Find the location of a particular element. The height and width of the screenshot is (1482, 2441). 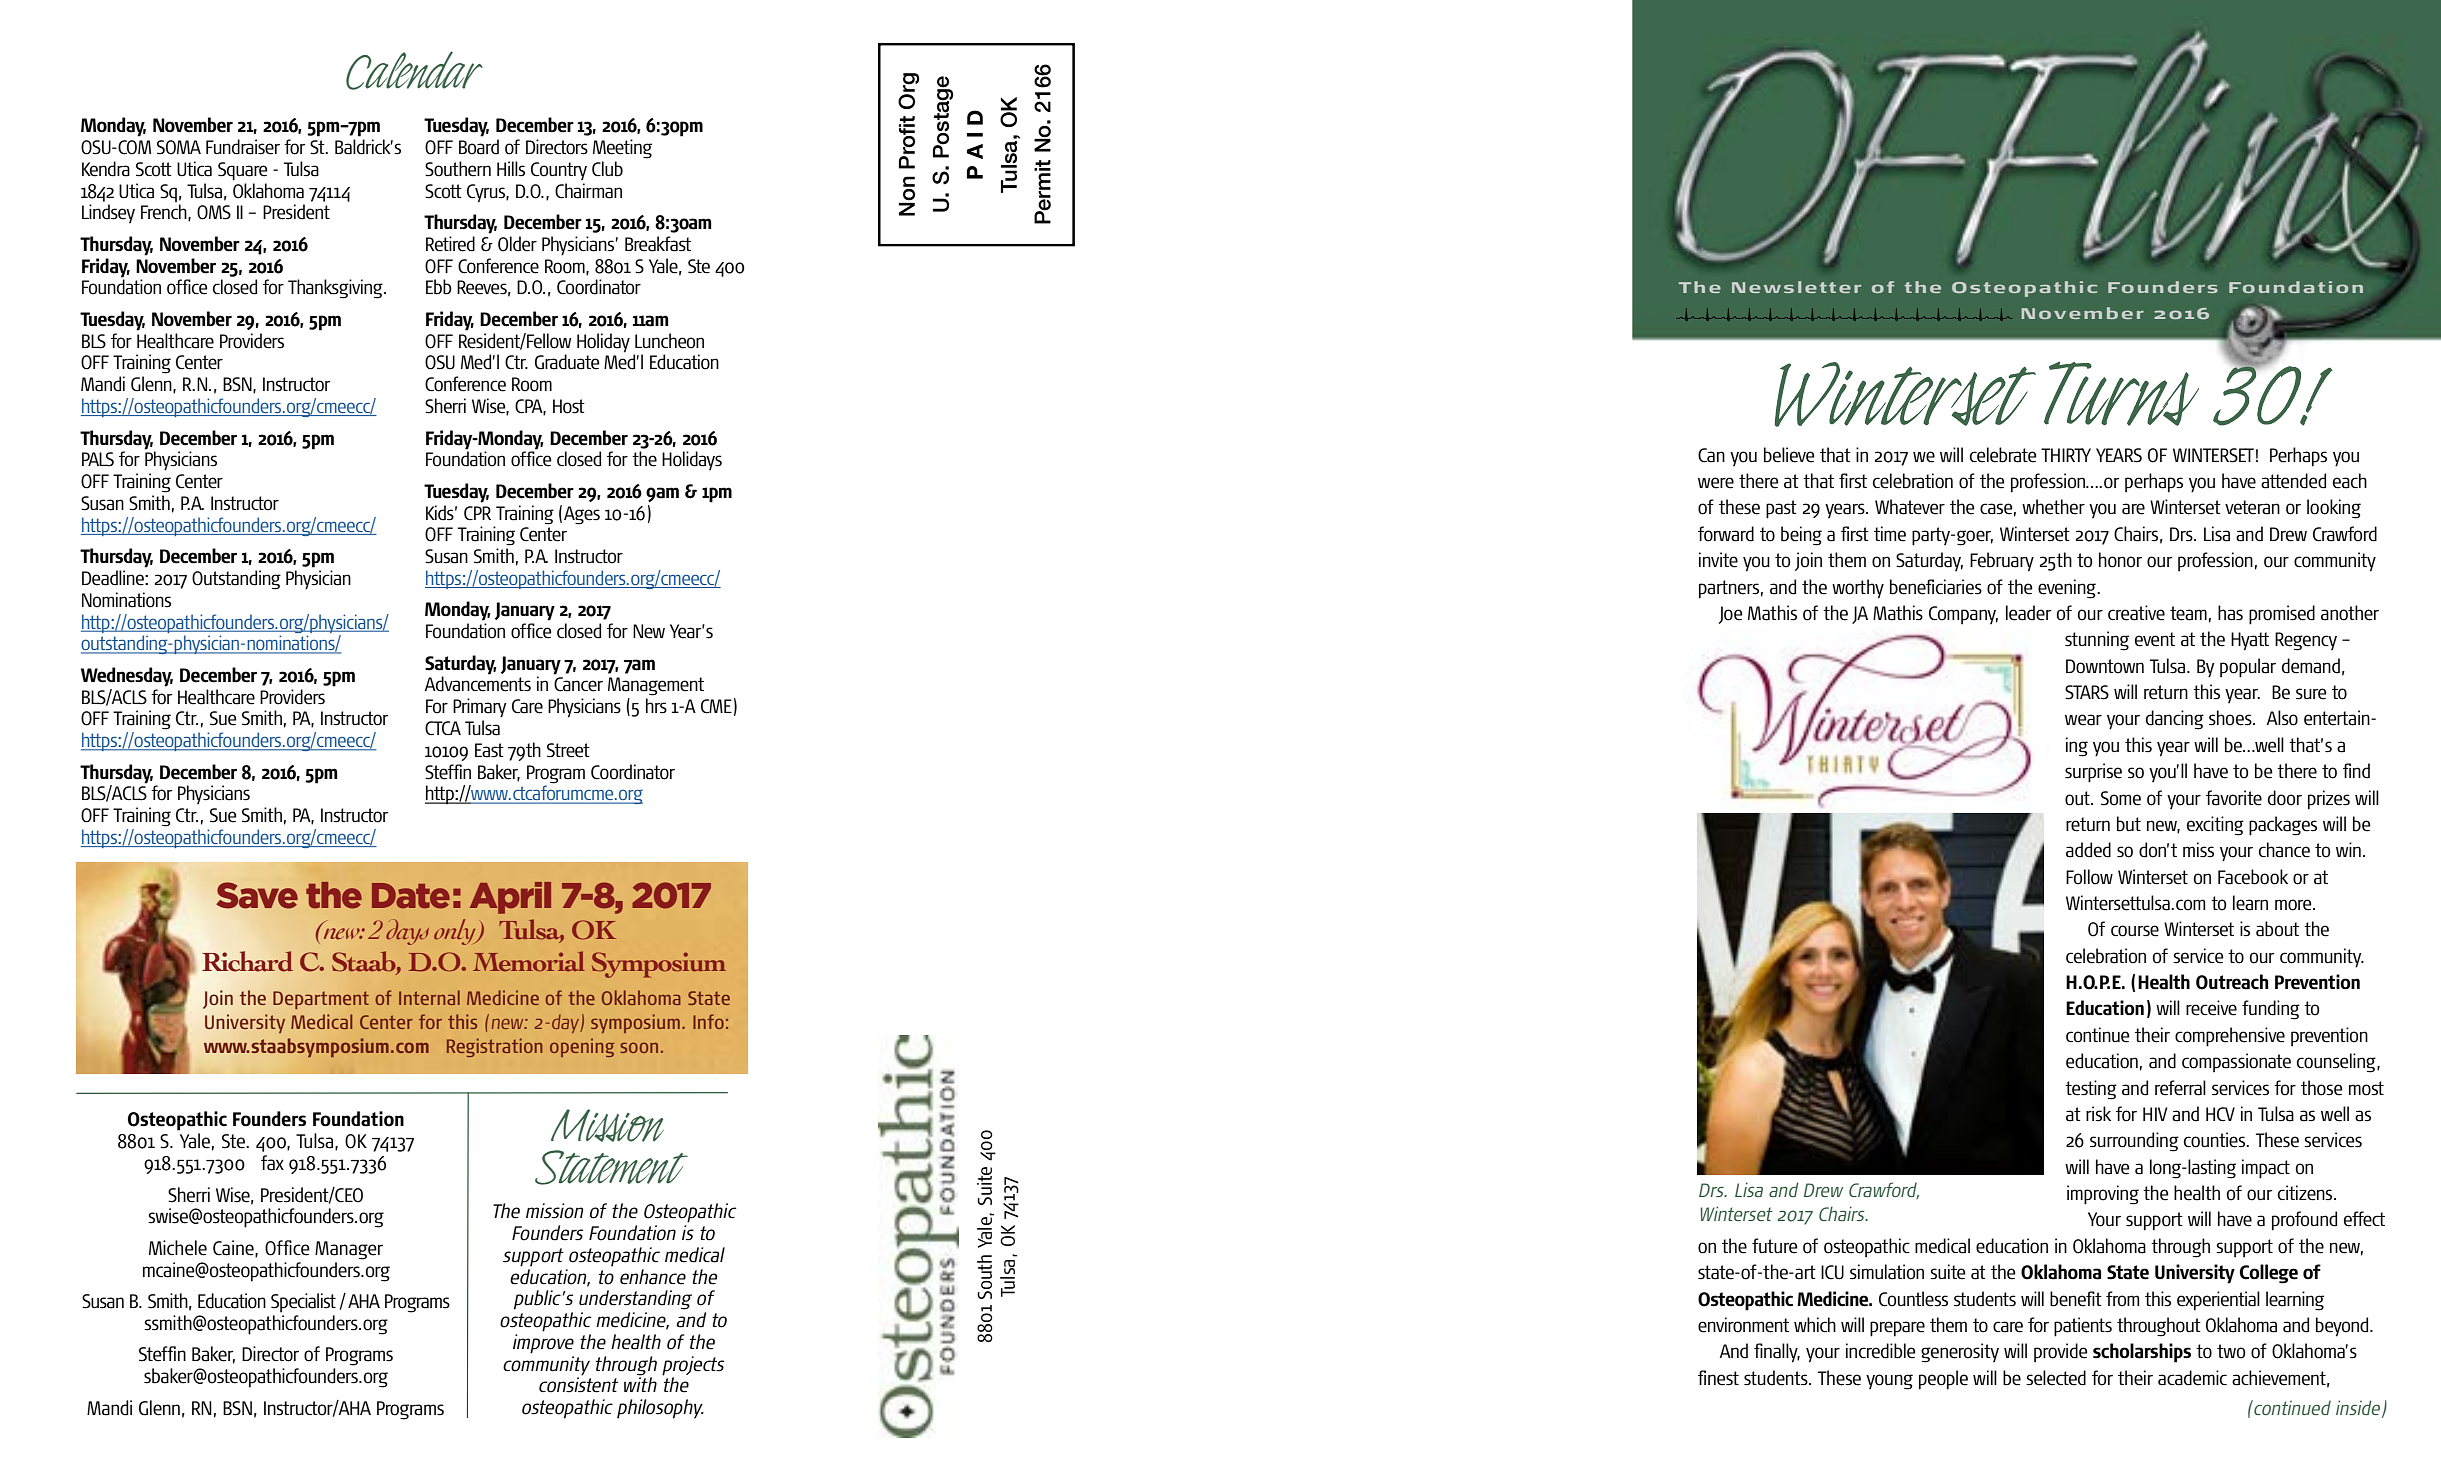

improve is located at coordinates (543, 1344).
